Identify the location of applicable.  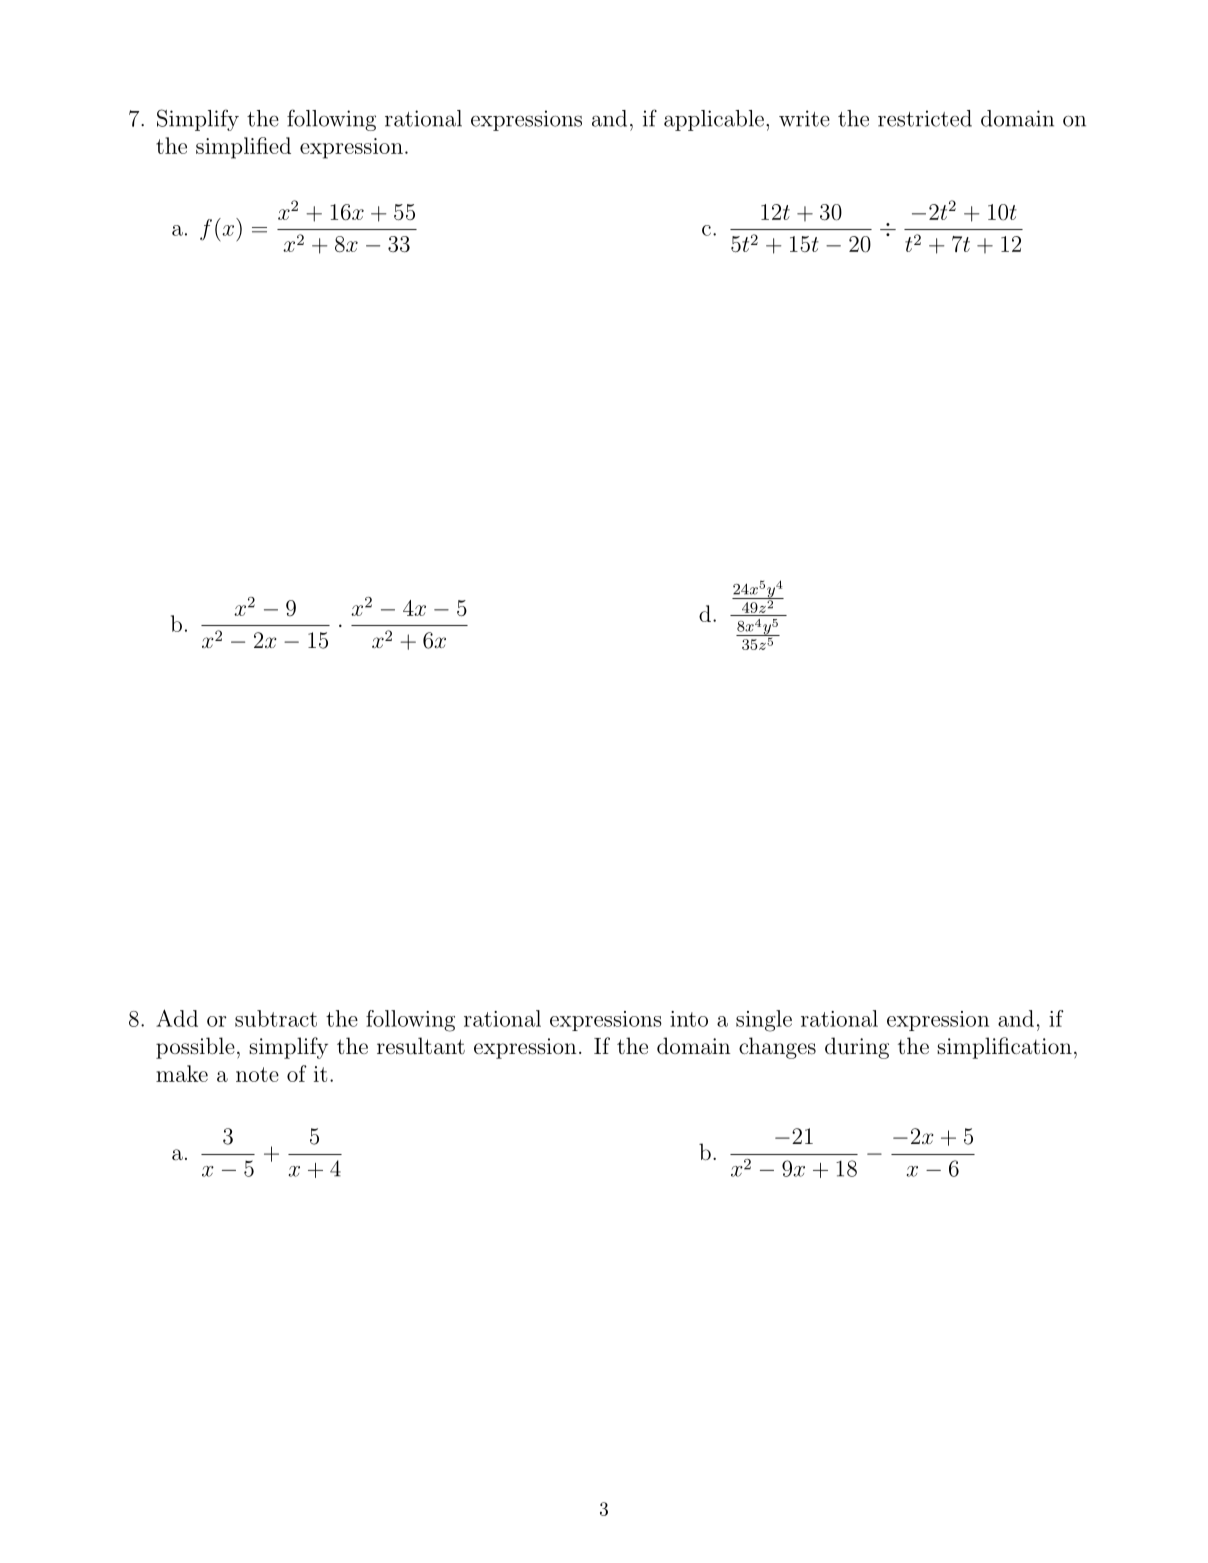
(714, 120).
